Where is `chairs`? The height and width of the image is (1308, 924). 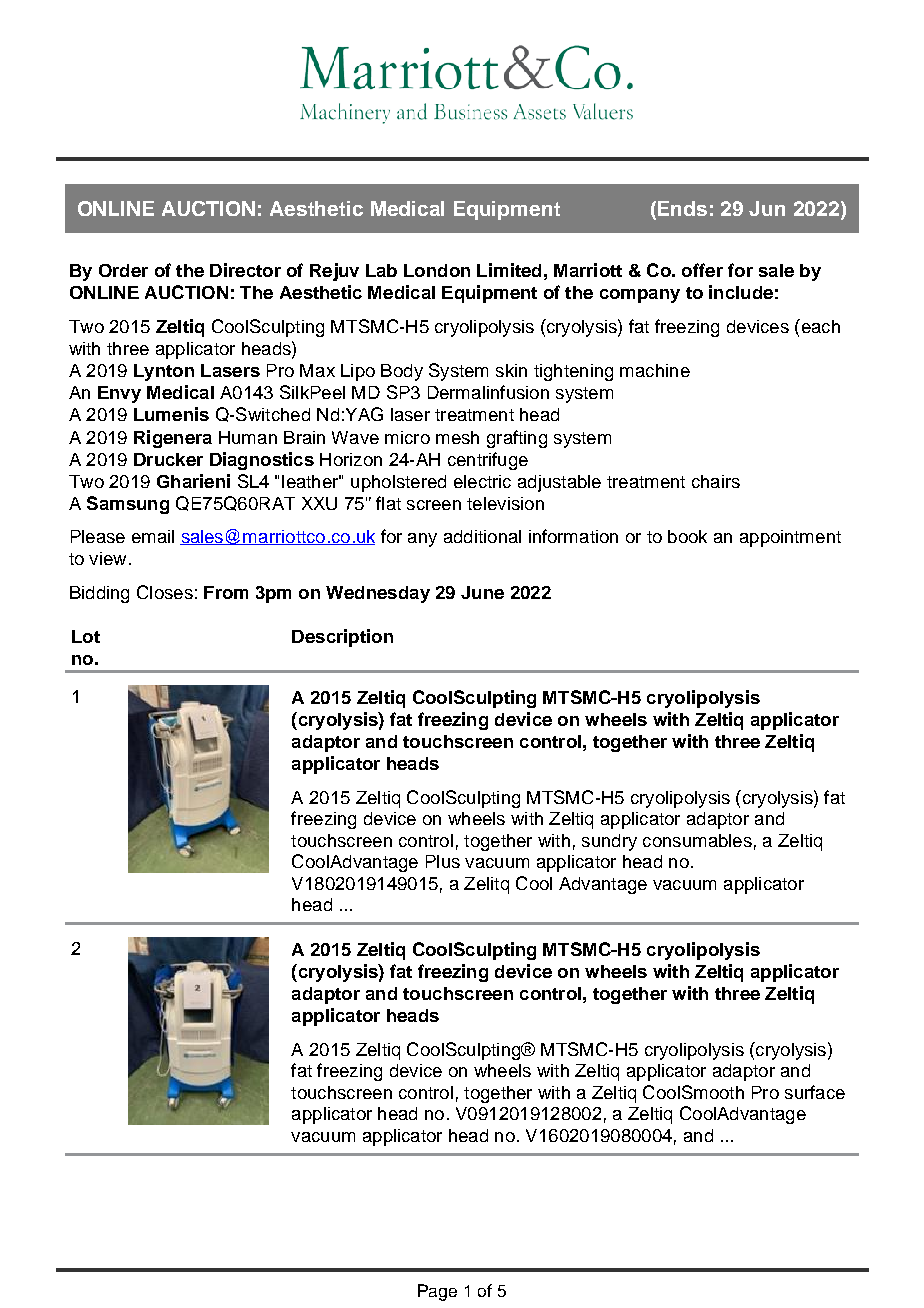 chairs is located at coordinates (716, 481).
